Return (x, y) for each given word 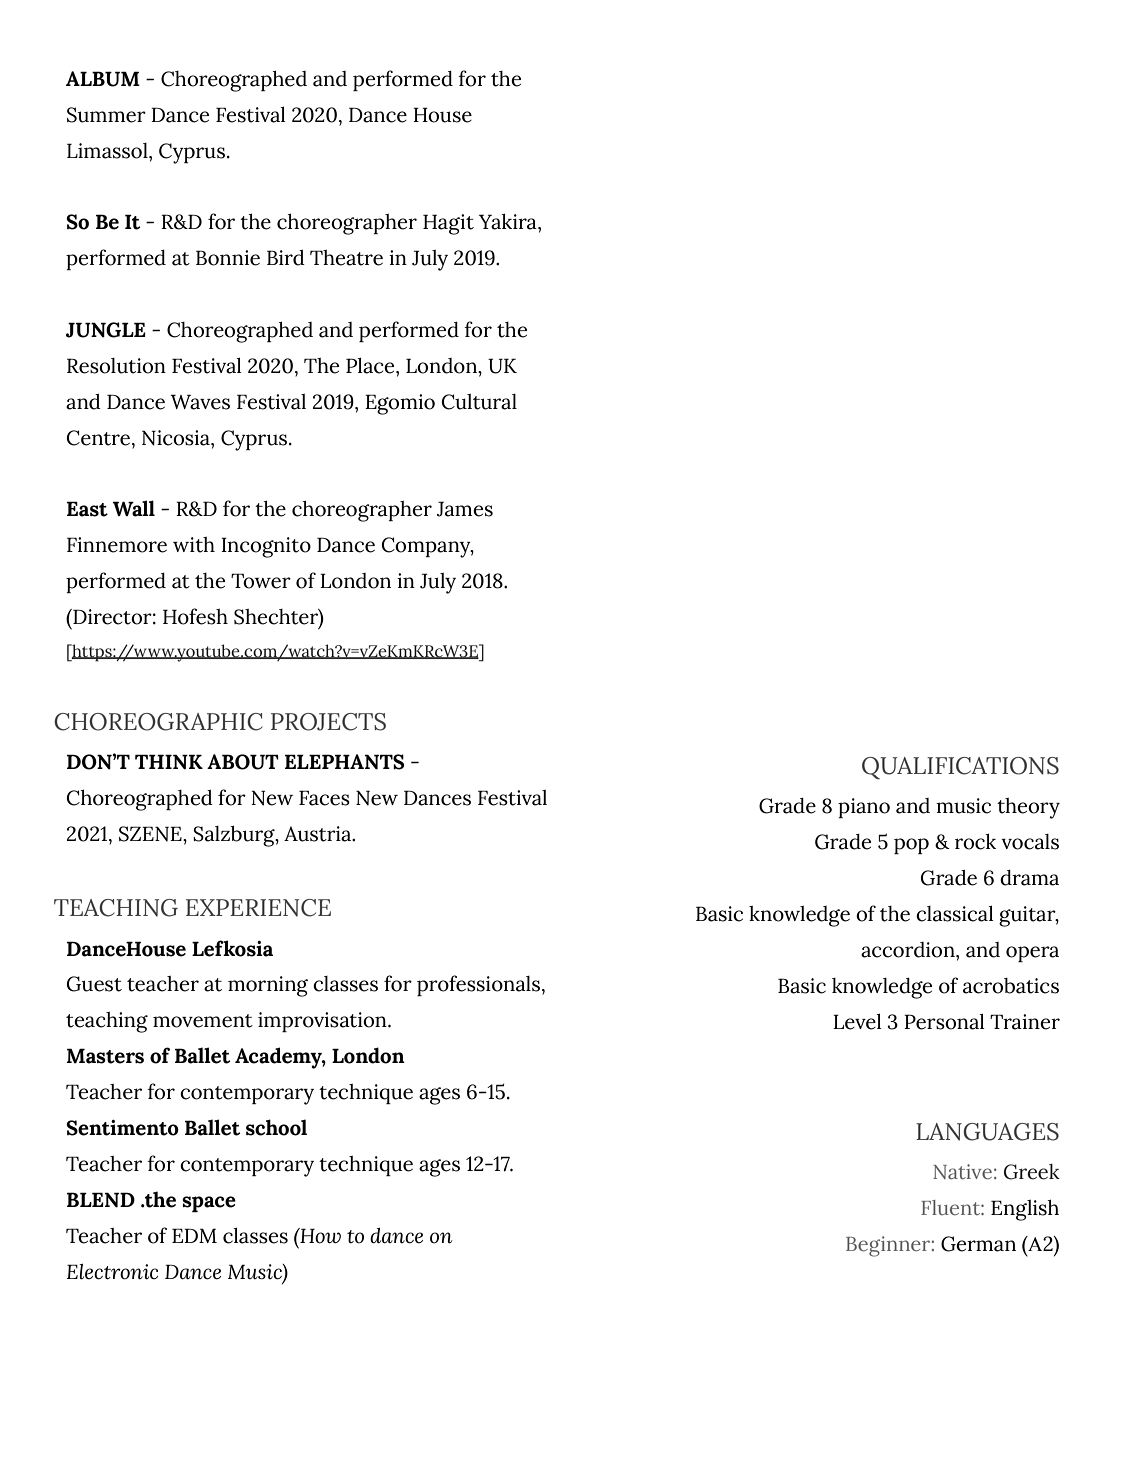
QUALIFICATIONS (960, 768)
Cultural (479, 402)
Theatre (346, 258)
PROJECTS (328, 722)
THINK (169, 762)
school (276, 1127)
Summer (106, 115)
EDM (194, 1235)
